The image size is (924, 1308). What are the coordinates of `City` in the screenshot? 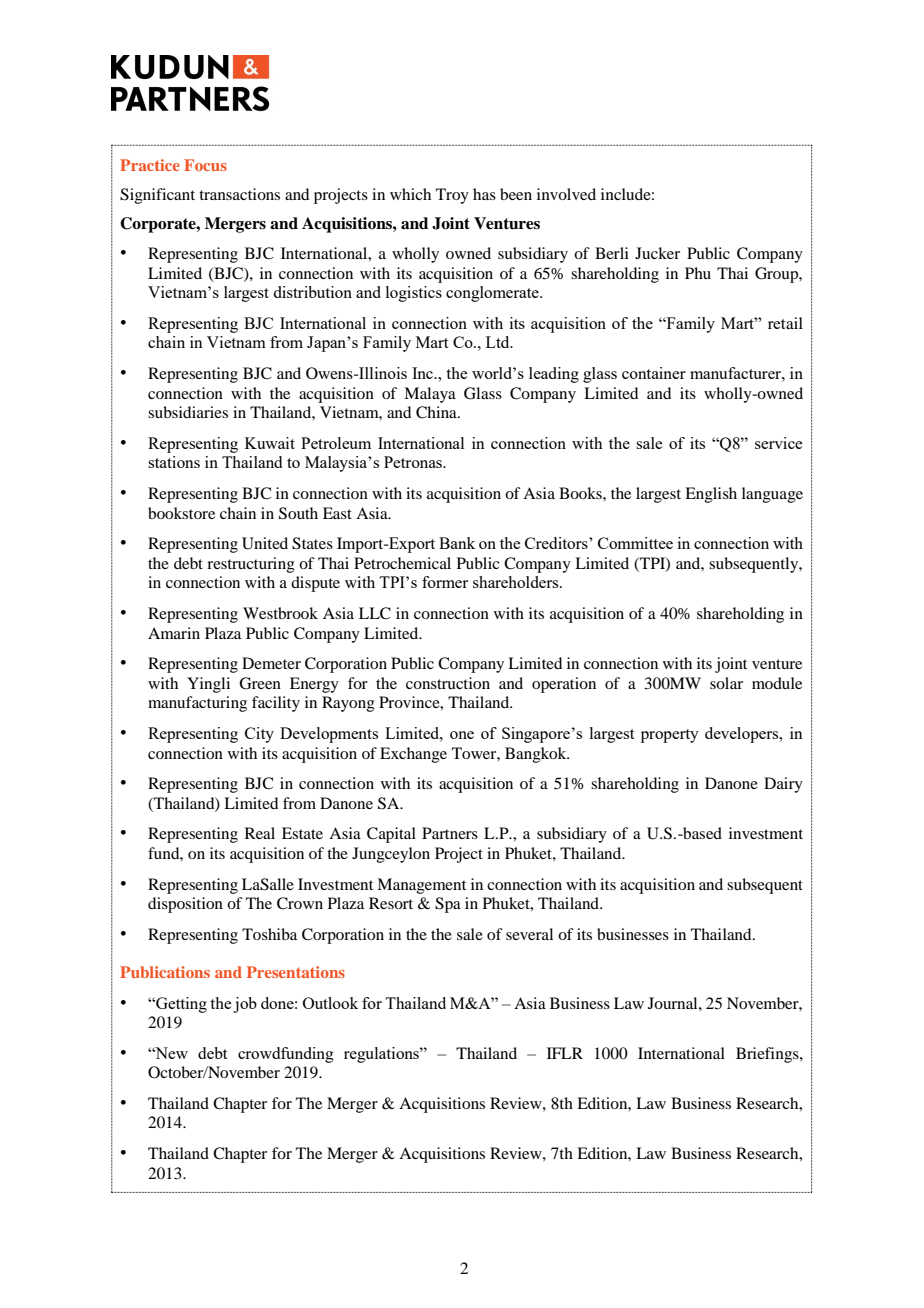 It's located at (259, 735).
